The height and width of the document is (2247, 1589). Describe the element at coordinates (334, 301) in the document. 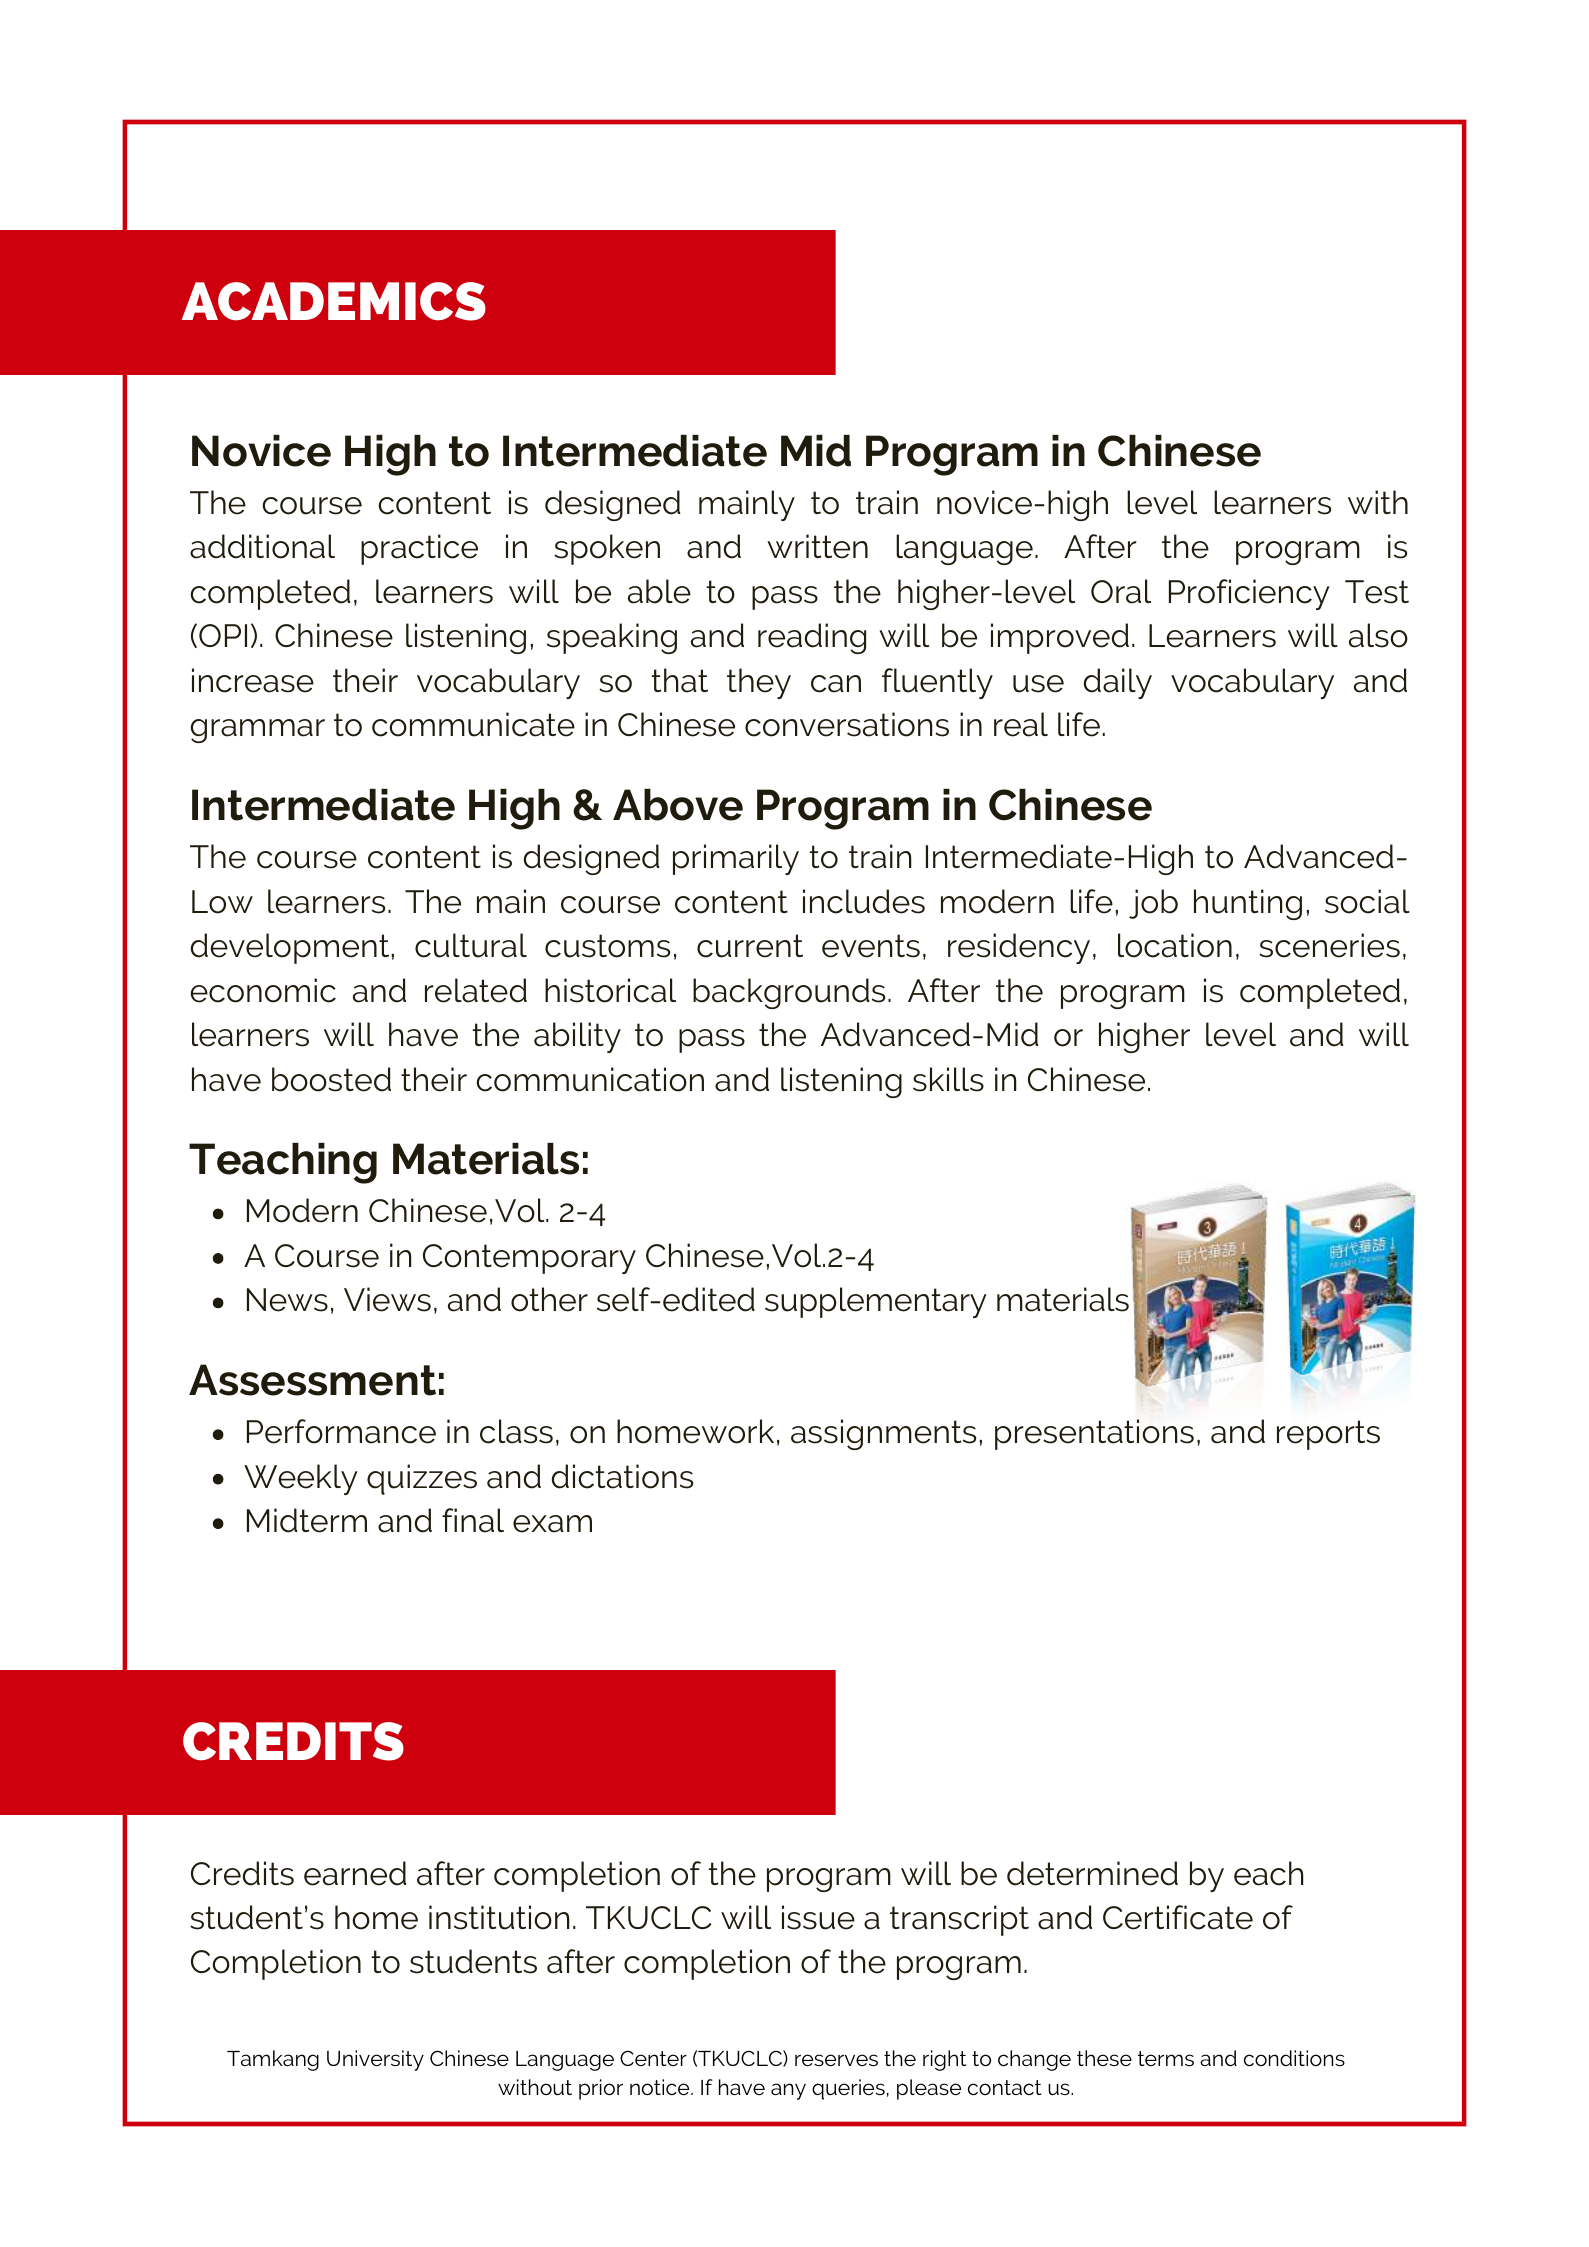

I see `ACADEMICS` at that location.
